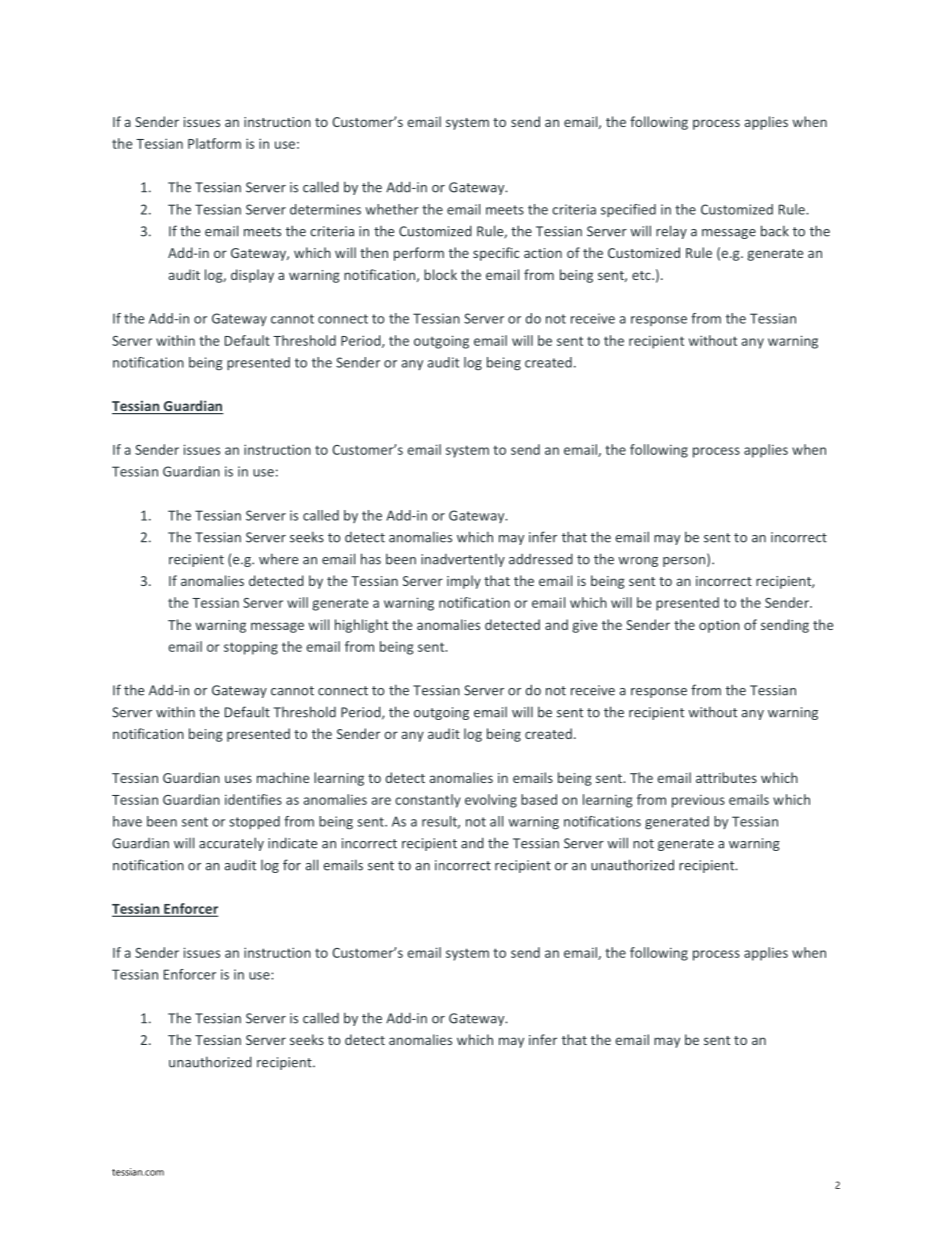  I want to click on accurately, so click(231, 844).
